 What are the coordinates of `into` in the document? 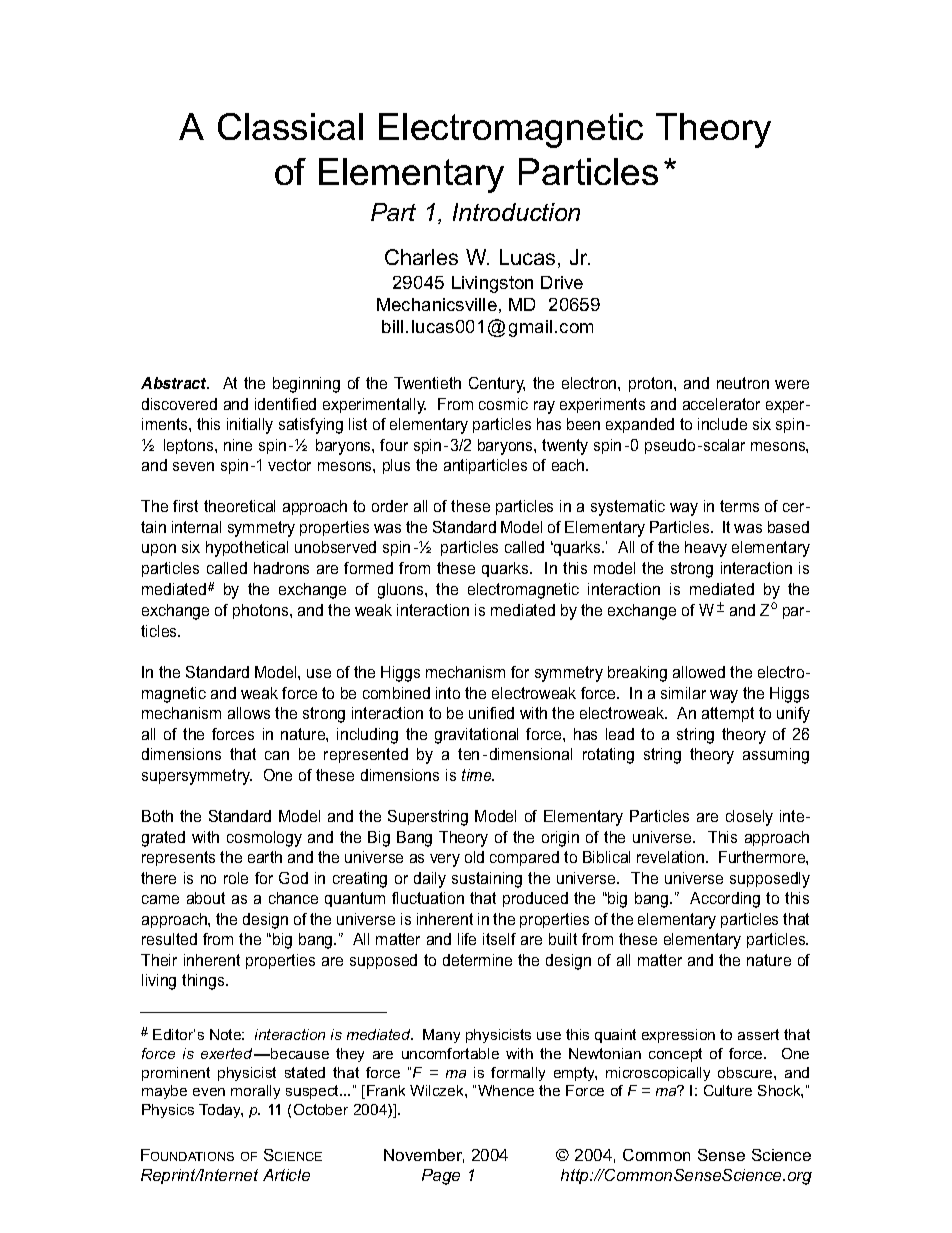 It's located at (448, 693).
